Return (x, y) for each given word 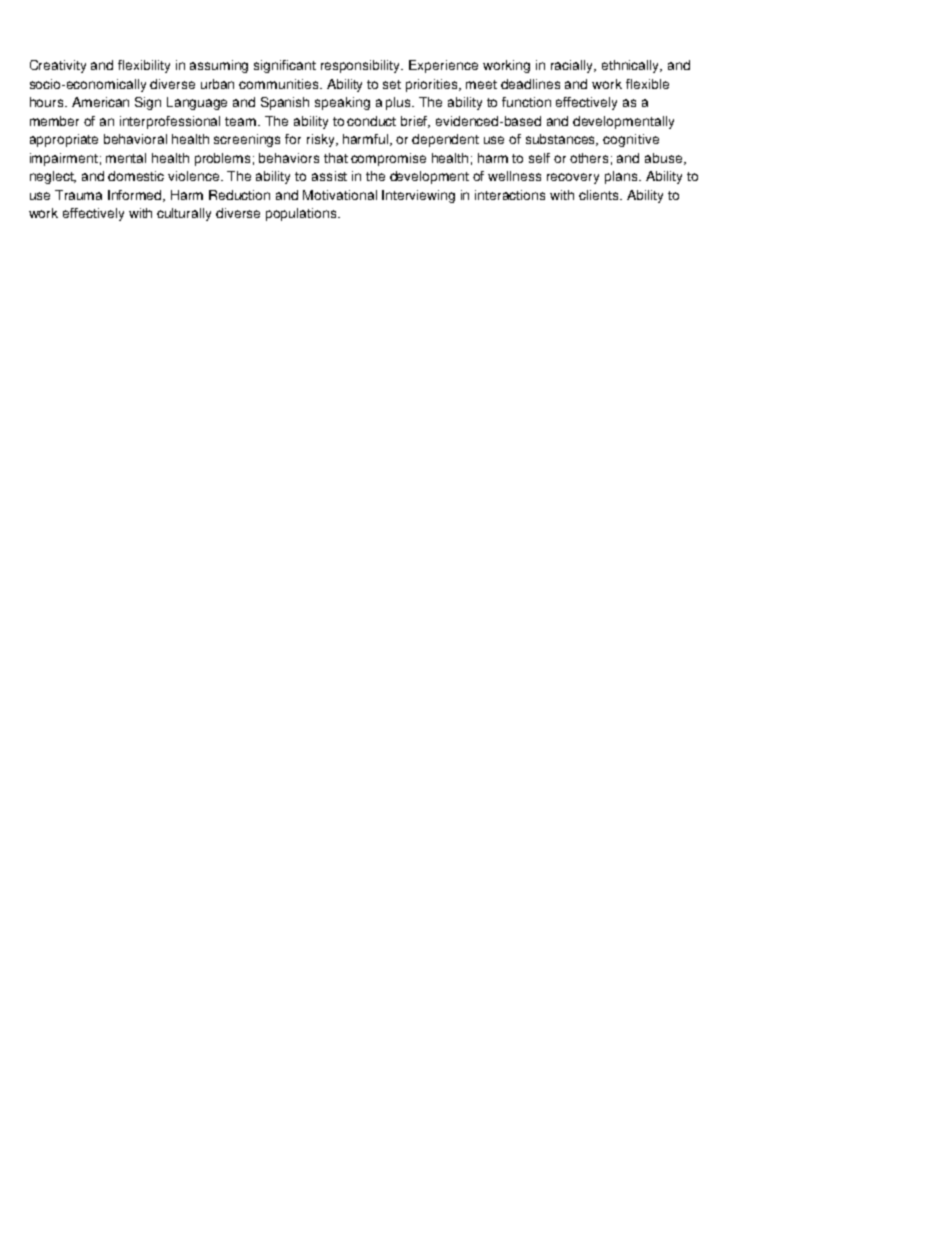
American (100, 102)
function (526, 102)
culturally (184, 214)
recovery (573, 178)
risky (322, 140)
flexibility (144, 66)
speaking (342, 103)
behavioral (135, 139)
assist (329, 176)
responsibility (362, 66)
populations (302, 214)
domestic (136, 176)
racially (573, 66)
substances (562, 140)
